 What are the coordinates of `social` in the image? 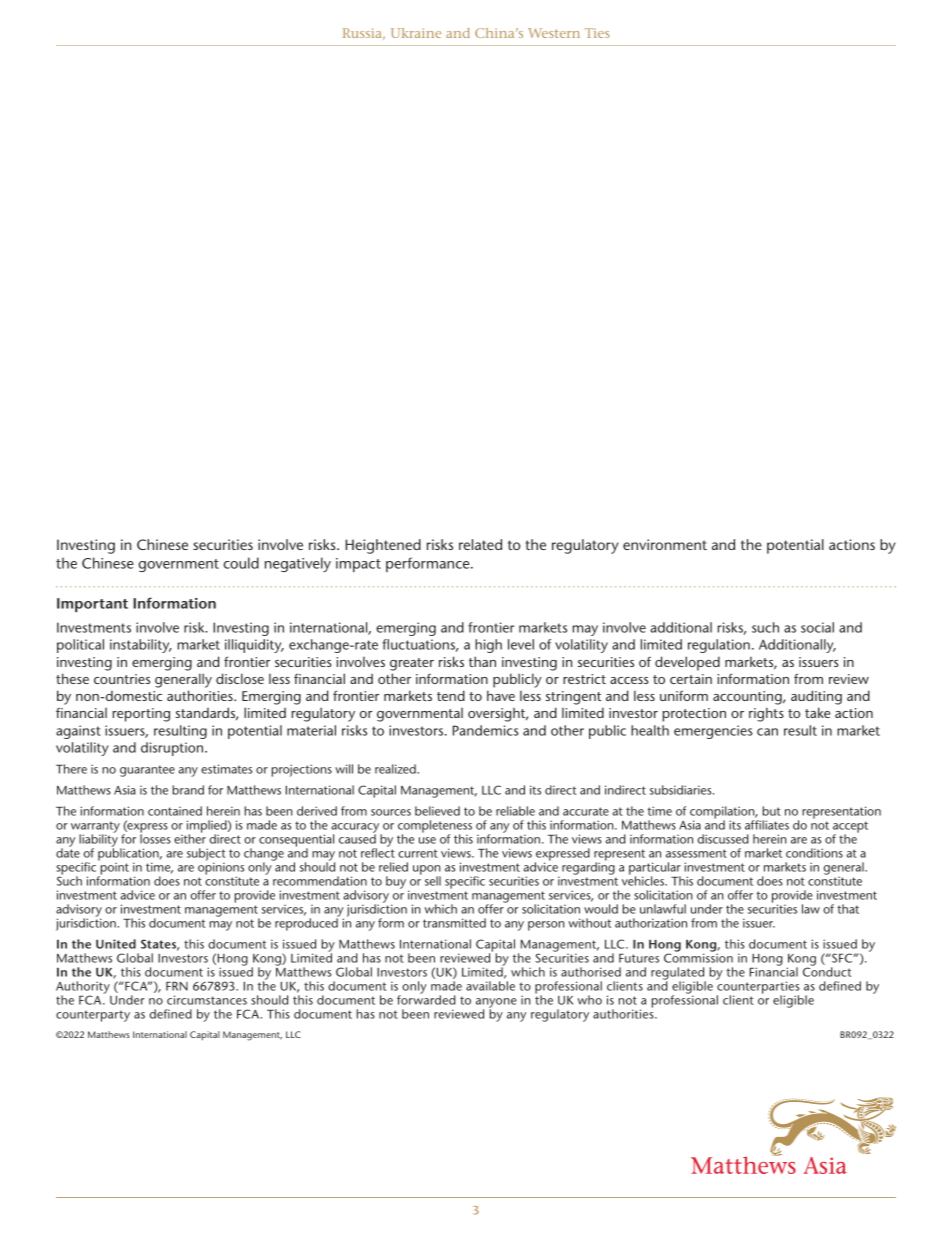 It's located at (817, 627).
